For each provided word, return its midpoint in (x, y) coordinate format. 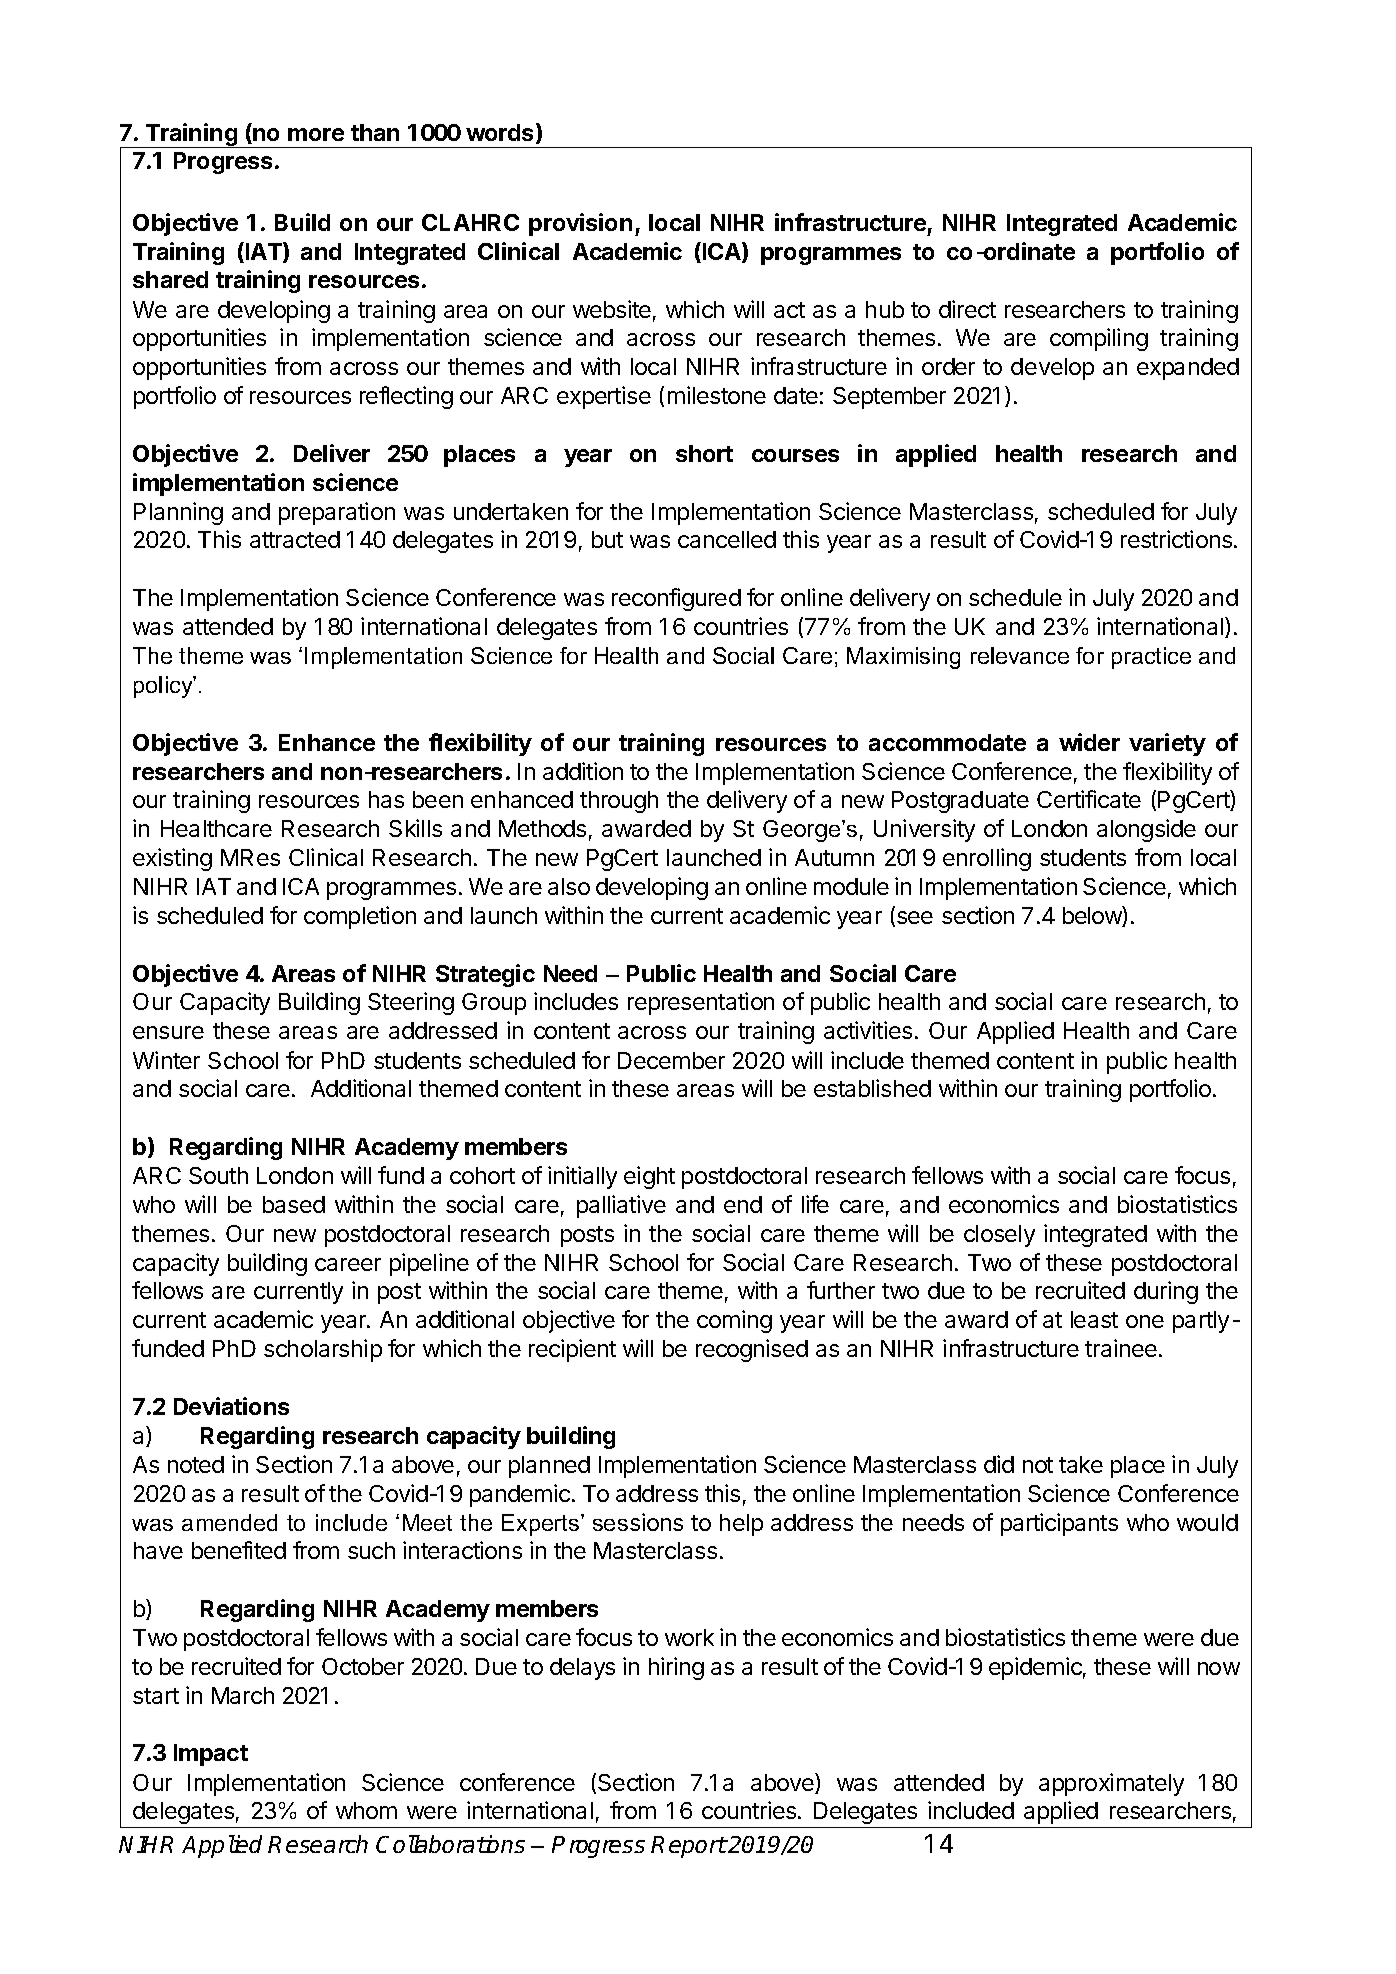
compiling (1099, 339)
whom (366, 1810)
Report (689, 1847)
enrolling (987, 859)
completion (360, 917)
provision (580, 224)
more (316, 134)
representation (701, 1003)
